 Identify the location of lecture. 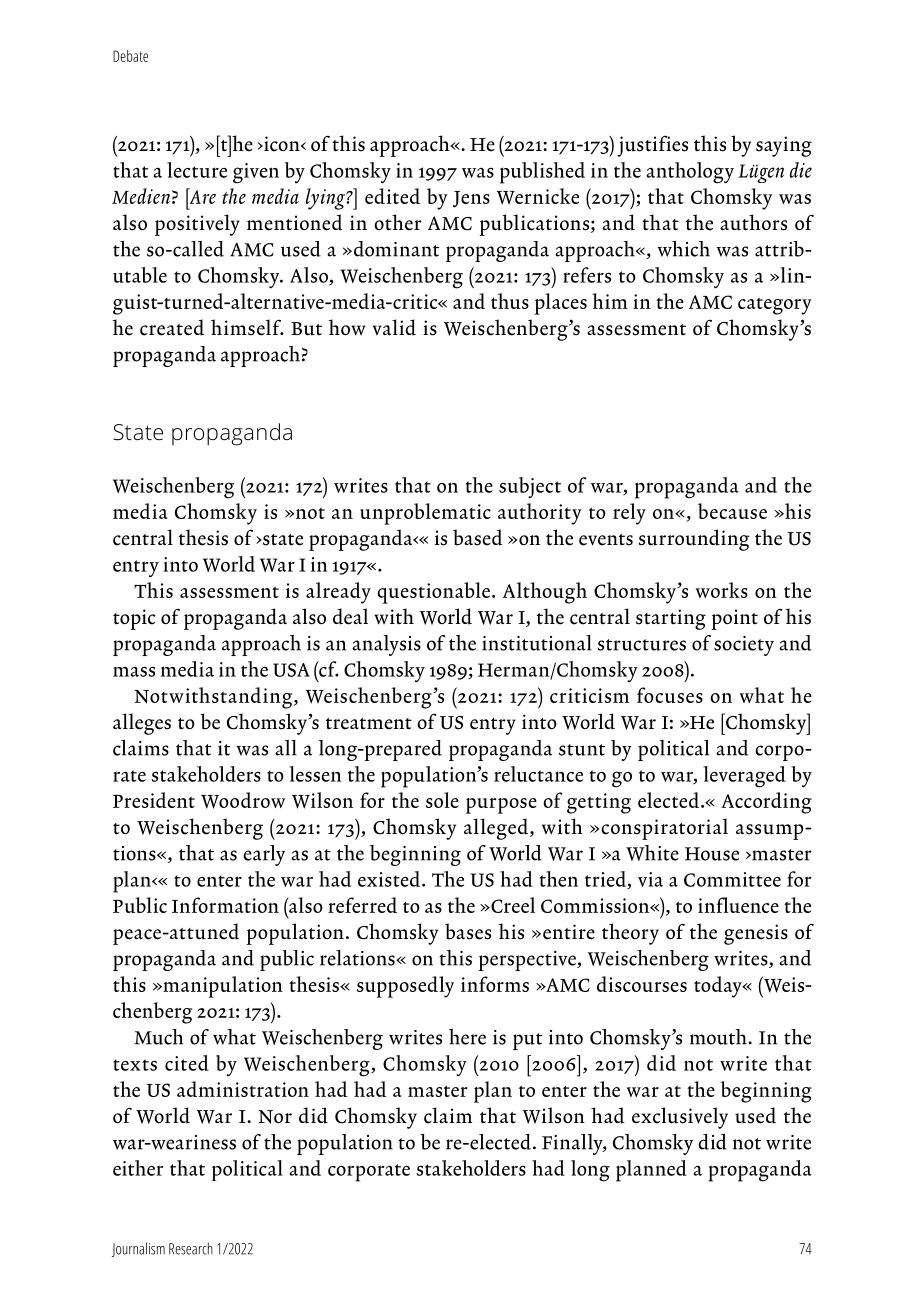
(197, 170).
